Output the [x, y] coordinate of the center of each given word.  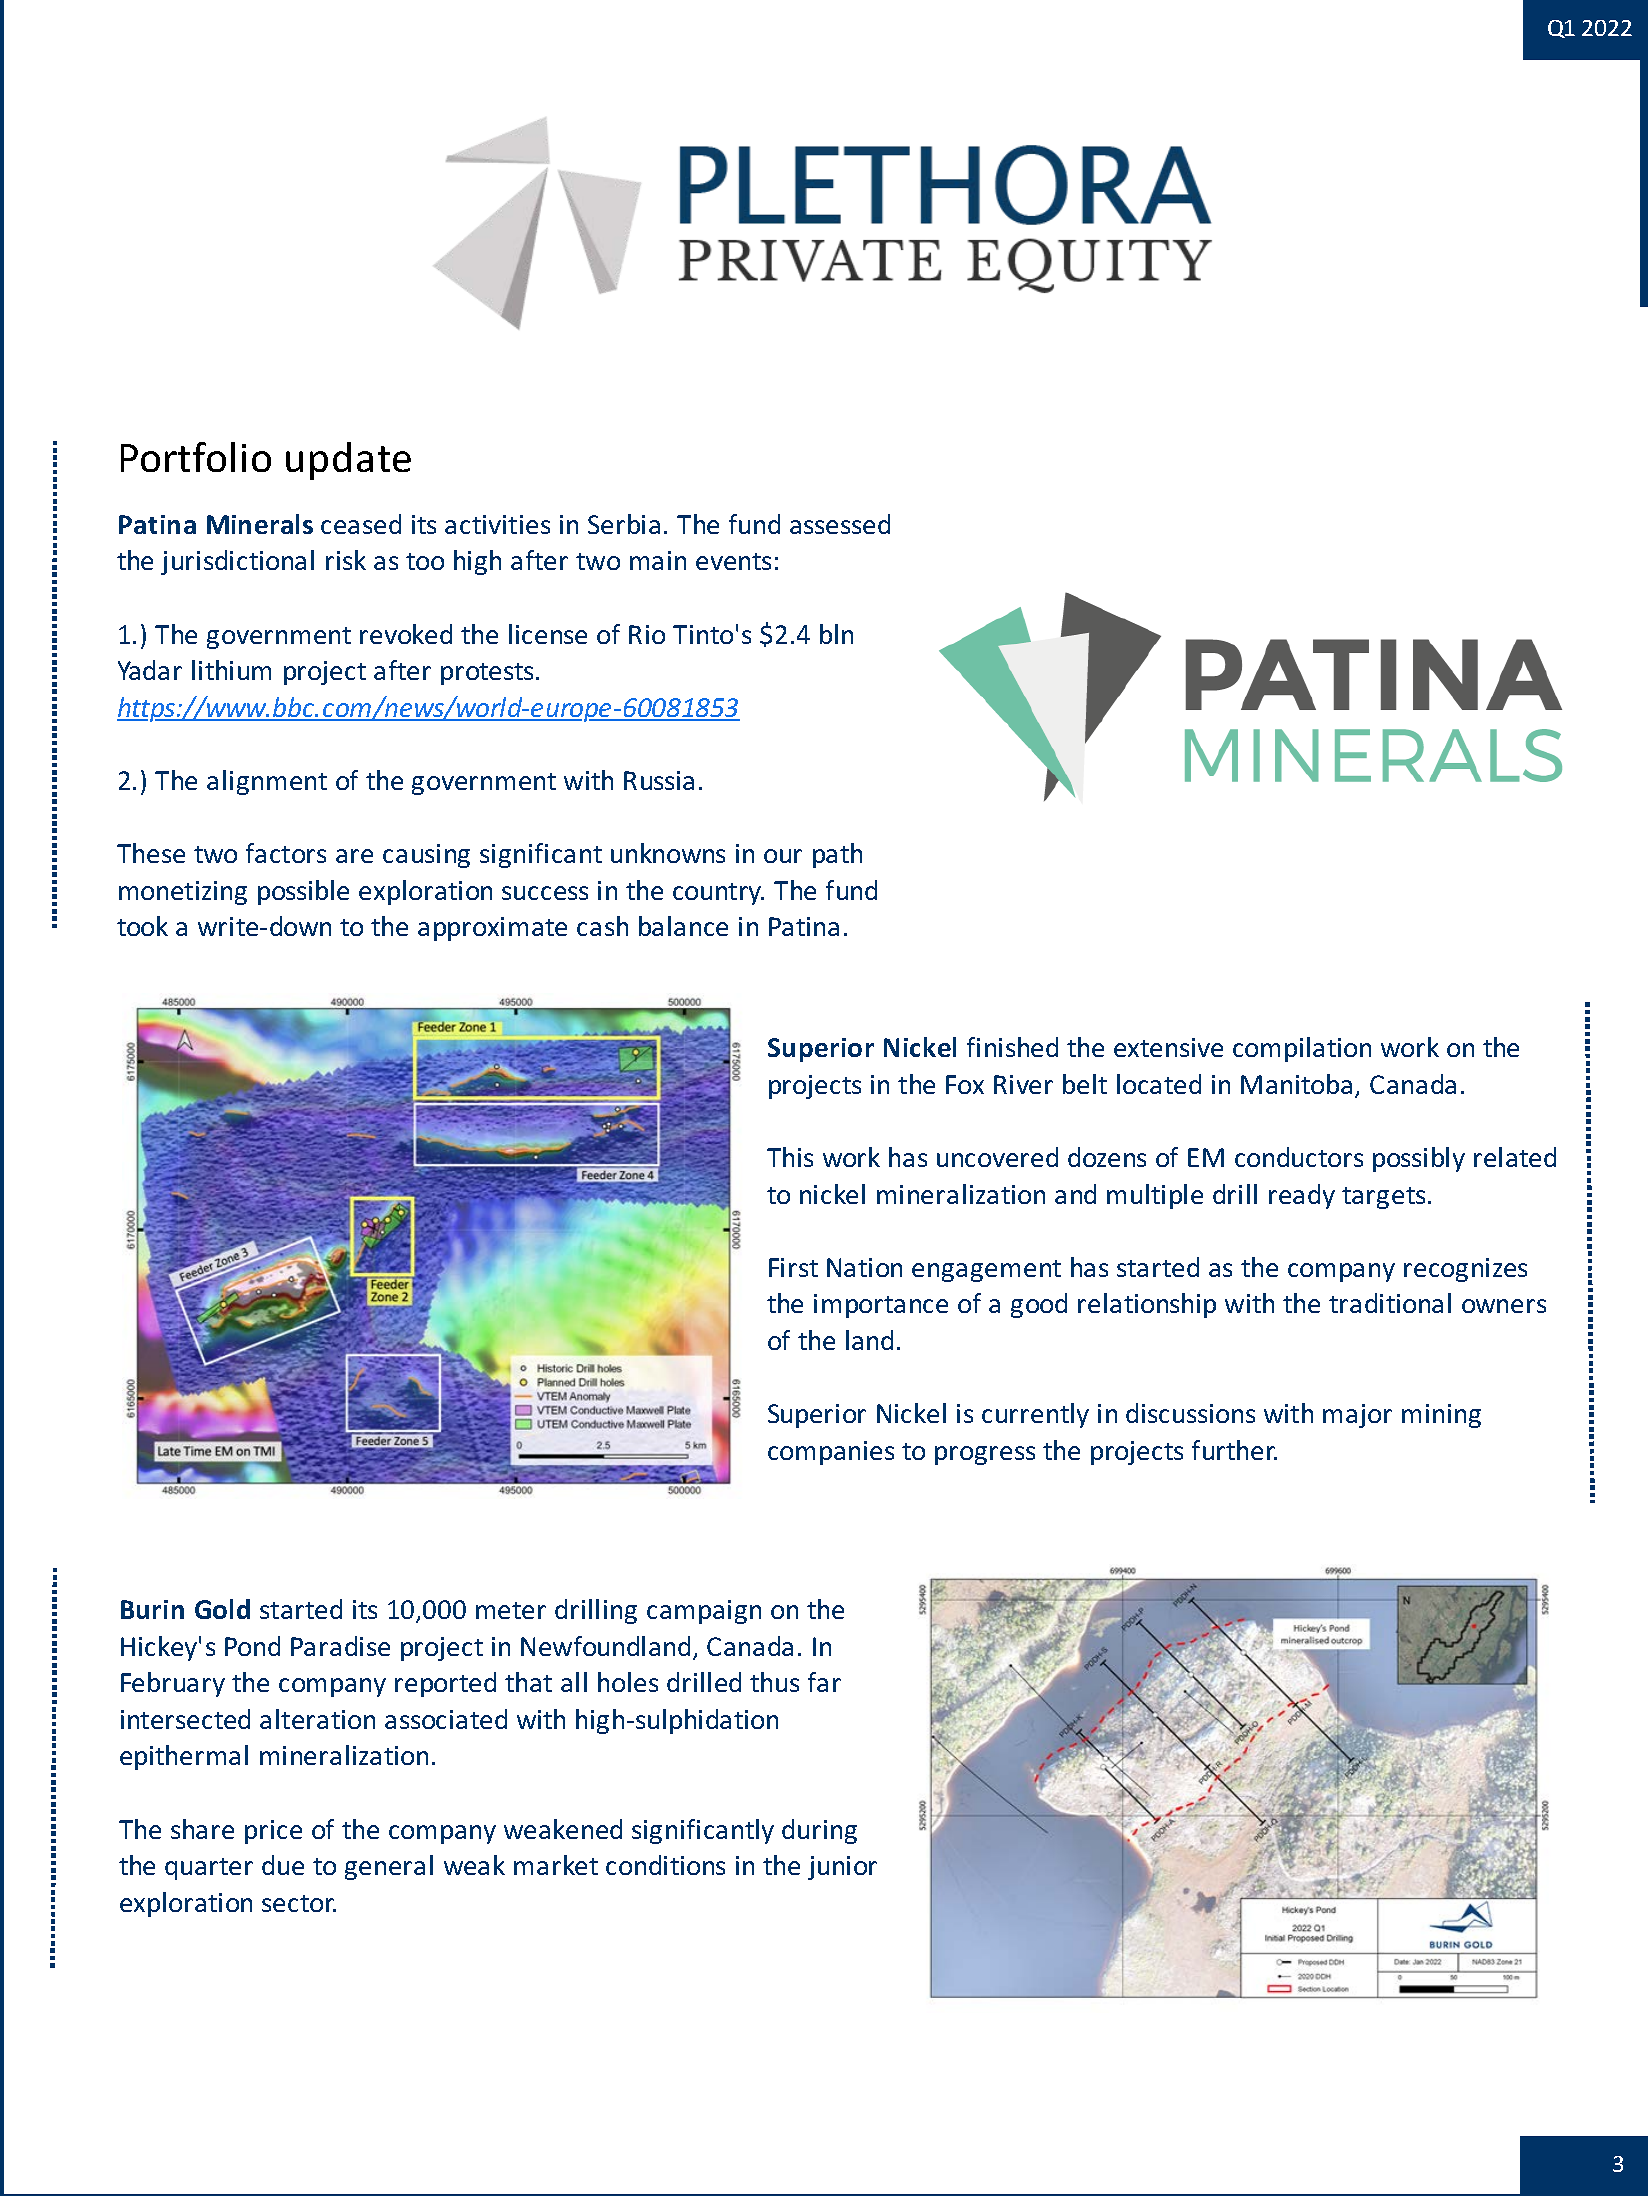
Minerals [260, 524]
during [819, 1831]
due [283, 1865]
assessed [840, 524]
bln [836, 634]
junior [842, 1868]
